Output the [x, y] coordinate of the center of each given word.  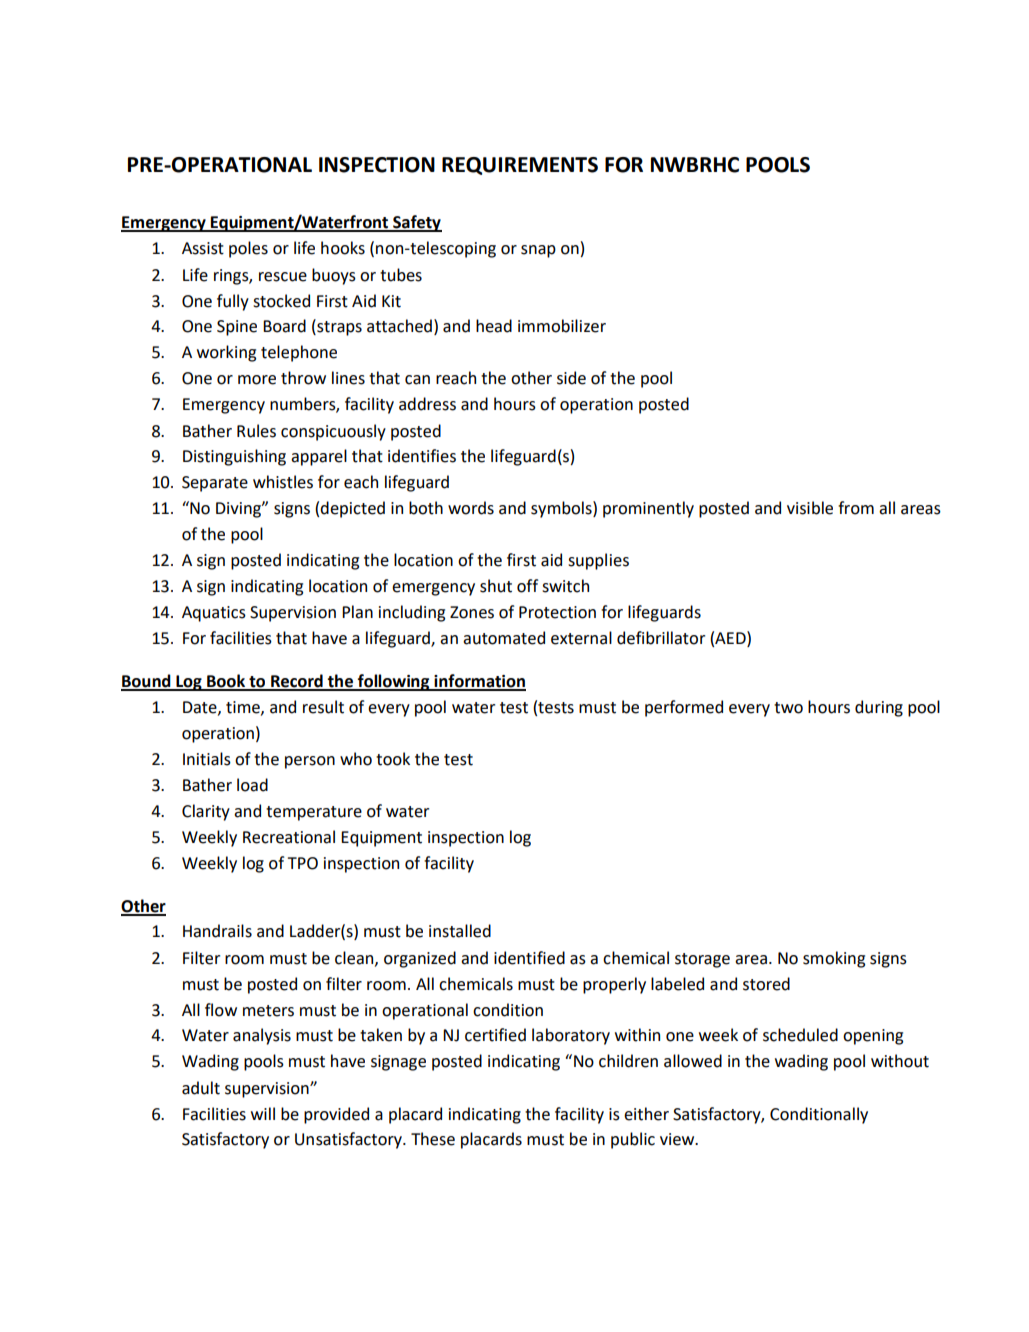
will [263, 1113]
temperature [314, 813]
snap [538, 251]
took [393, 759]
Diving [239, 510]
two [788, 708]
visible [810, 508]
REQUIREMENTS [520, 166]
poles [248, 249]
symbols [562, 509]
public [633, 1140]
